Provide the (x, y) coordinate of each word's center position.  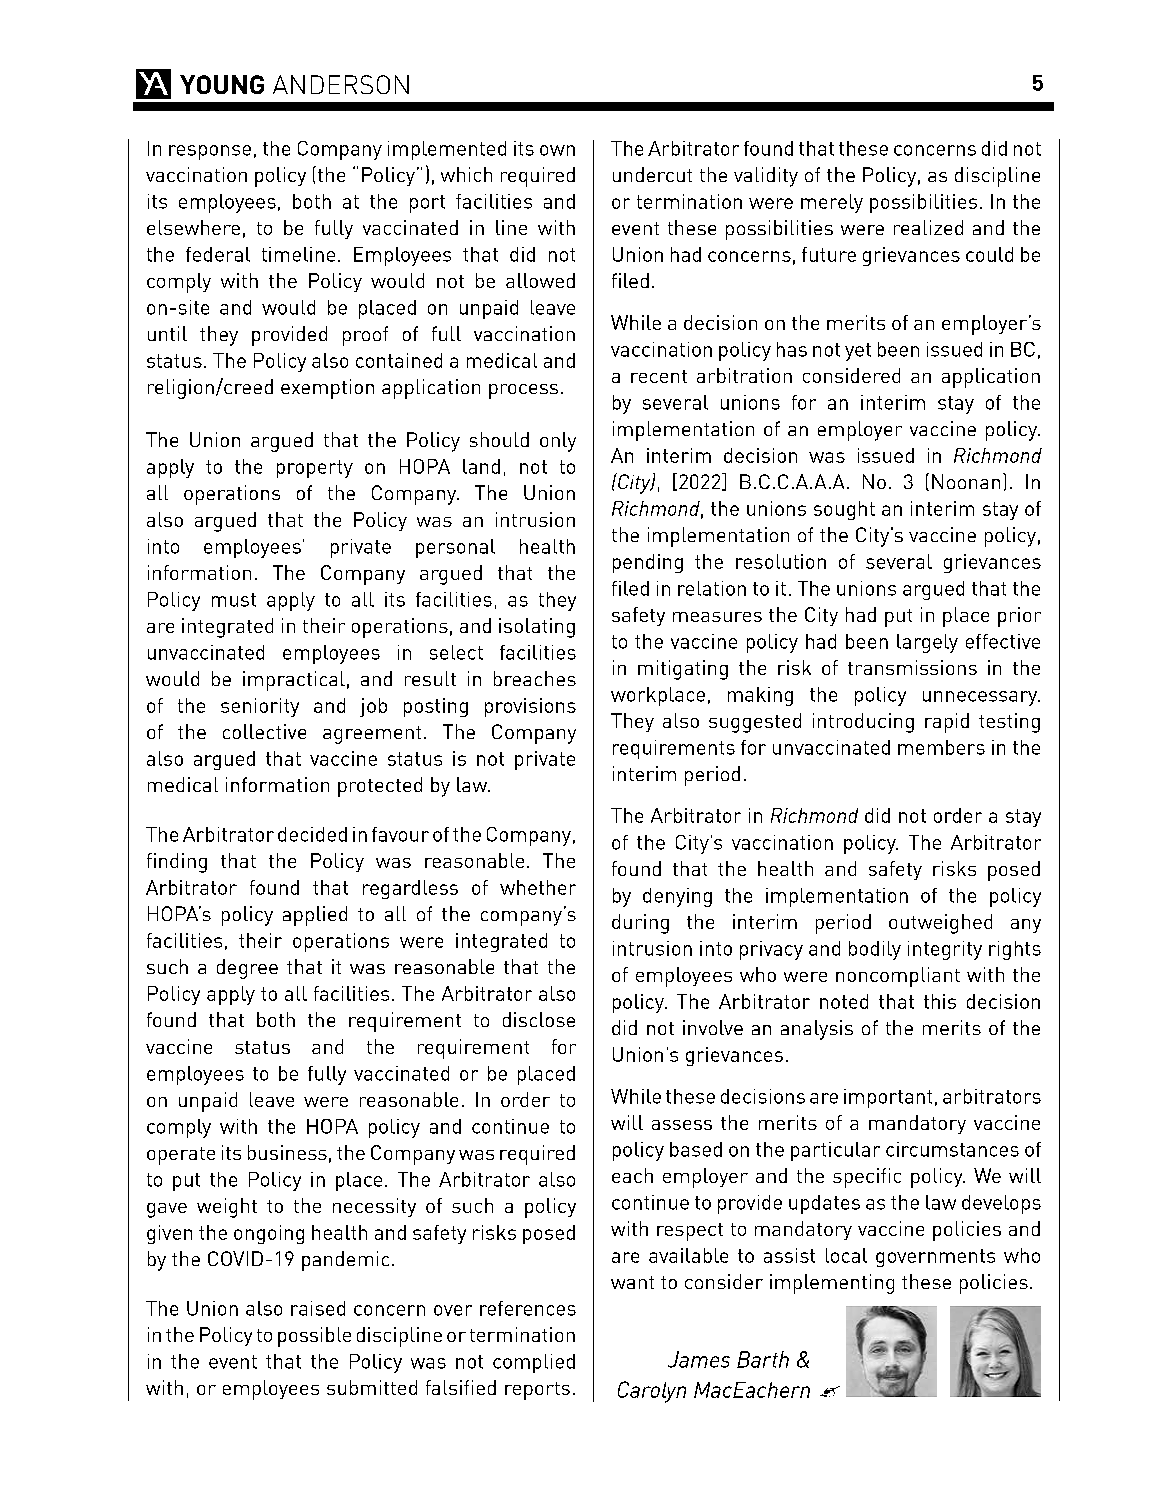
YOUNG (222, 84)
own (557, 150)
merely (832, 203)
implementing (832, 1284)
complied (534, 1363)
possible (314, 1337)
